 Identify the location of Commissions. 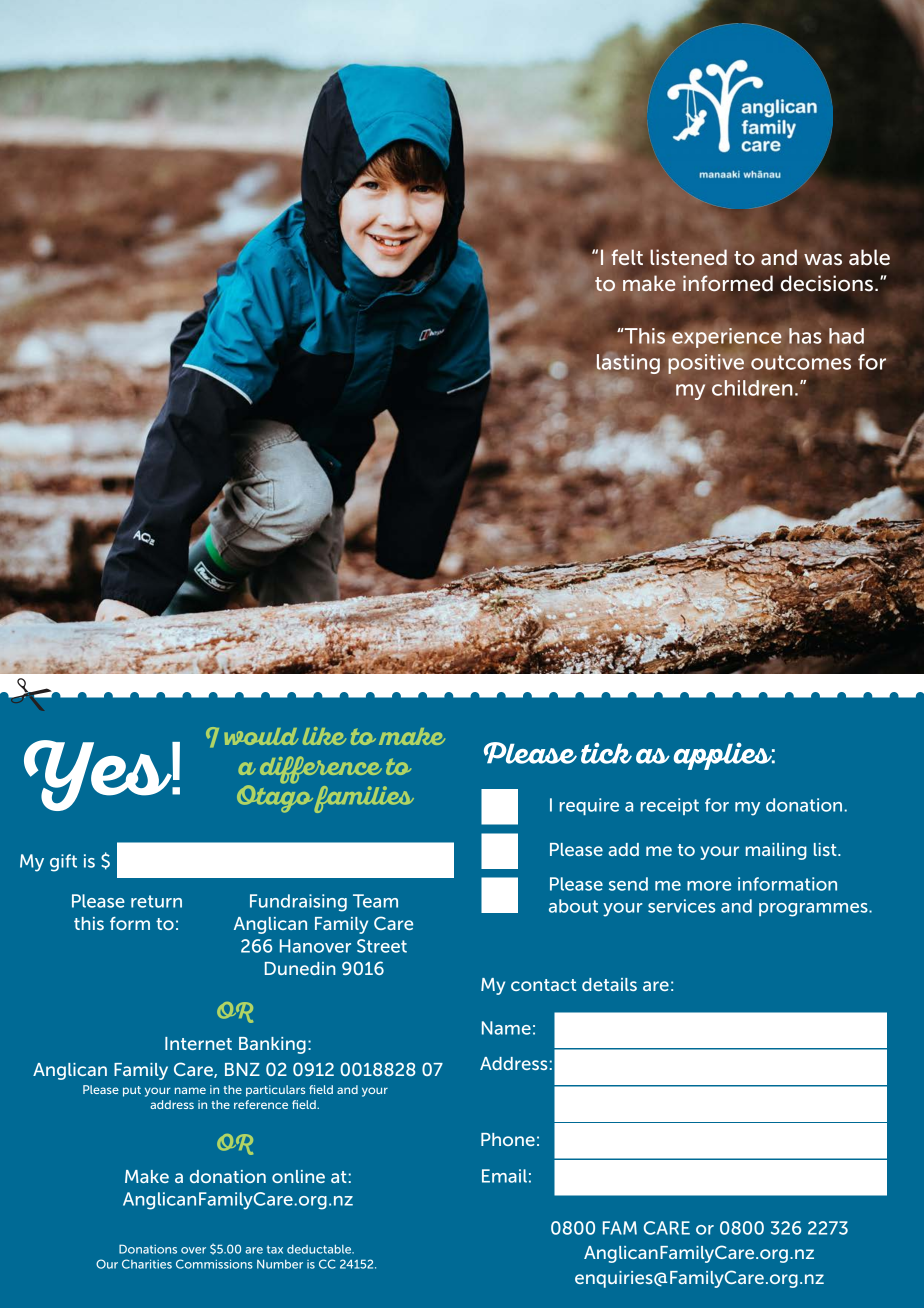
(214, 1264).
